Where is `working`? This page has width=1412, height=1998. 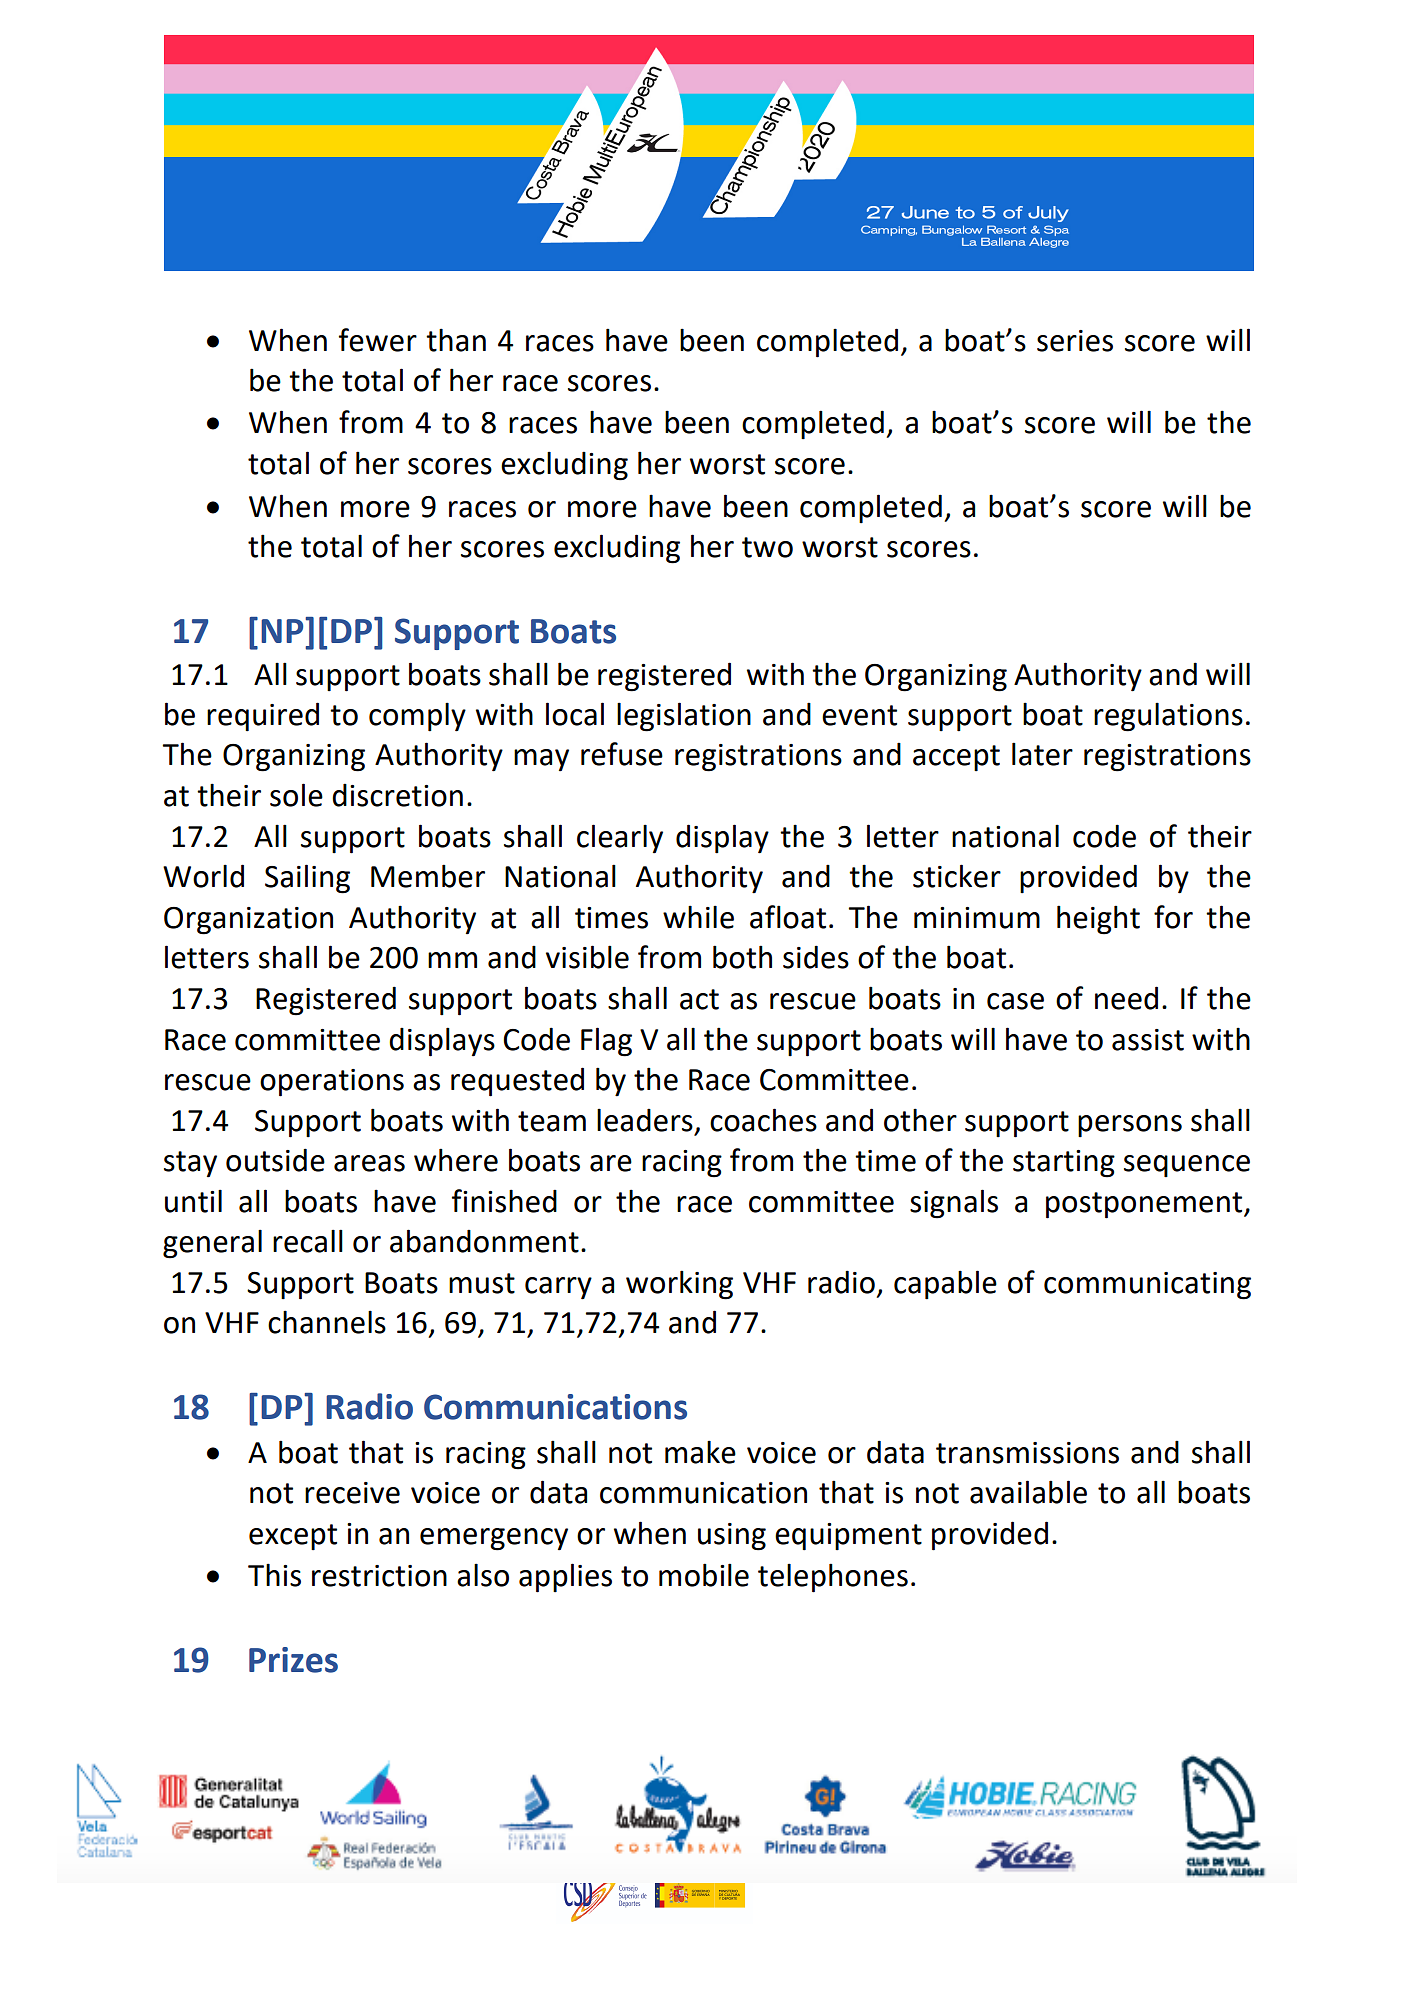
working is located at coordinates (679, 1285).
